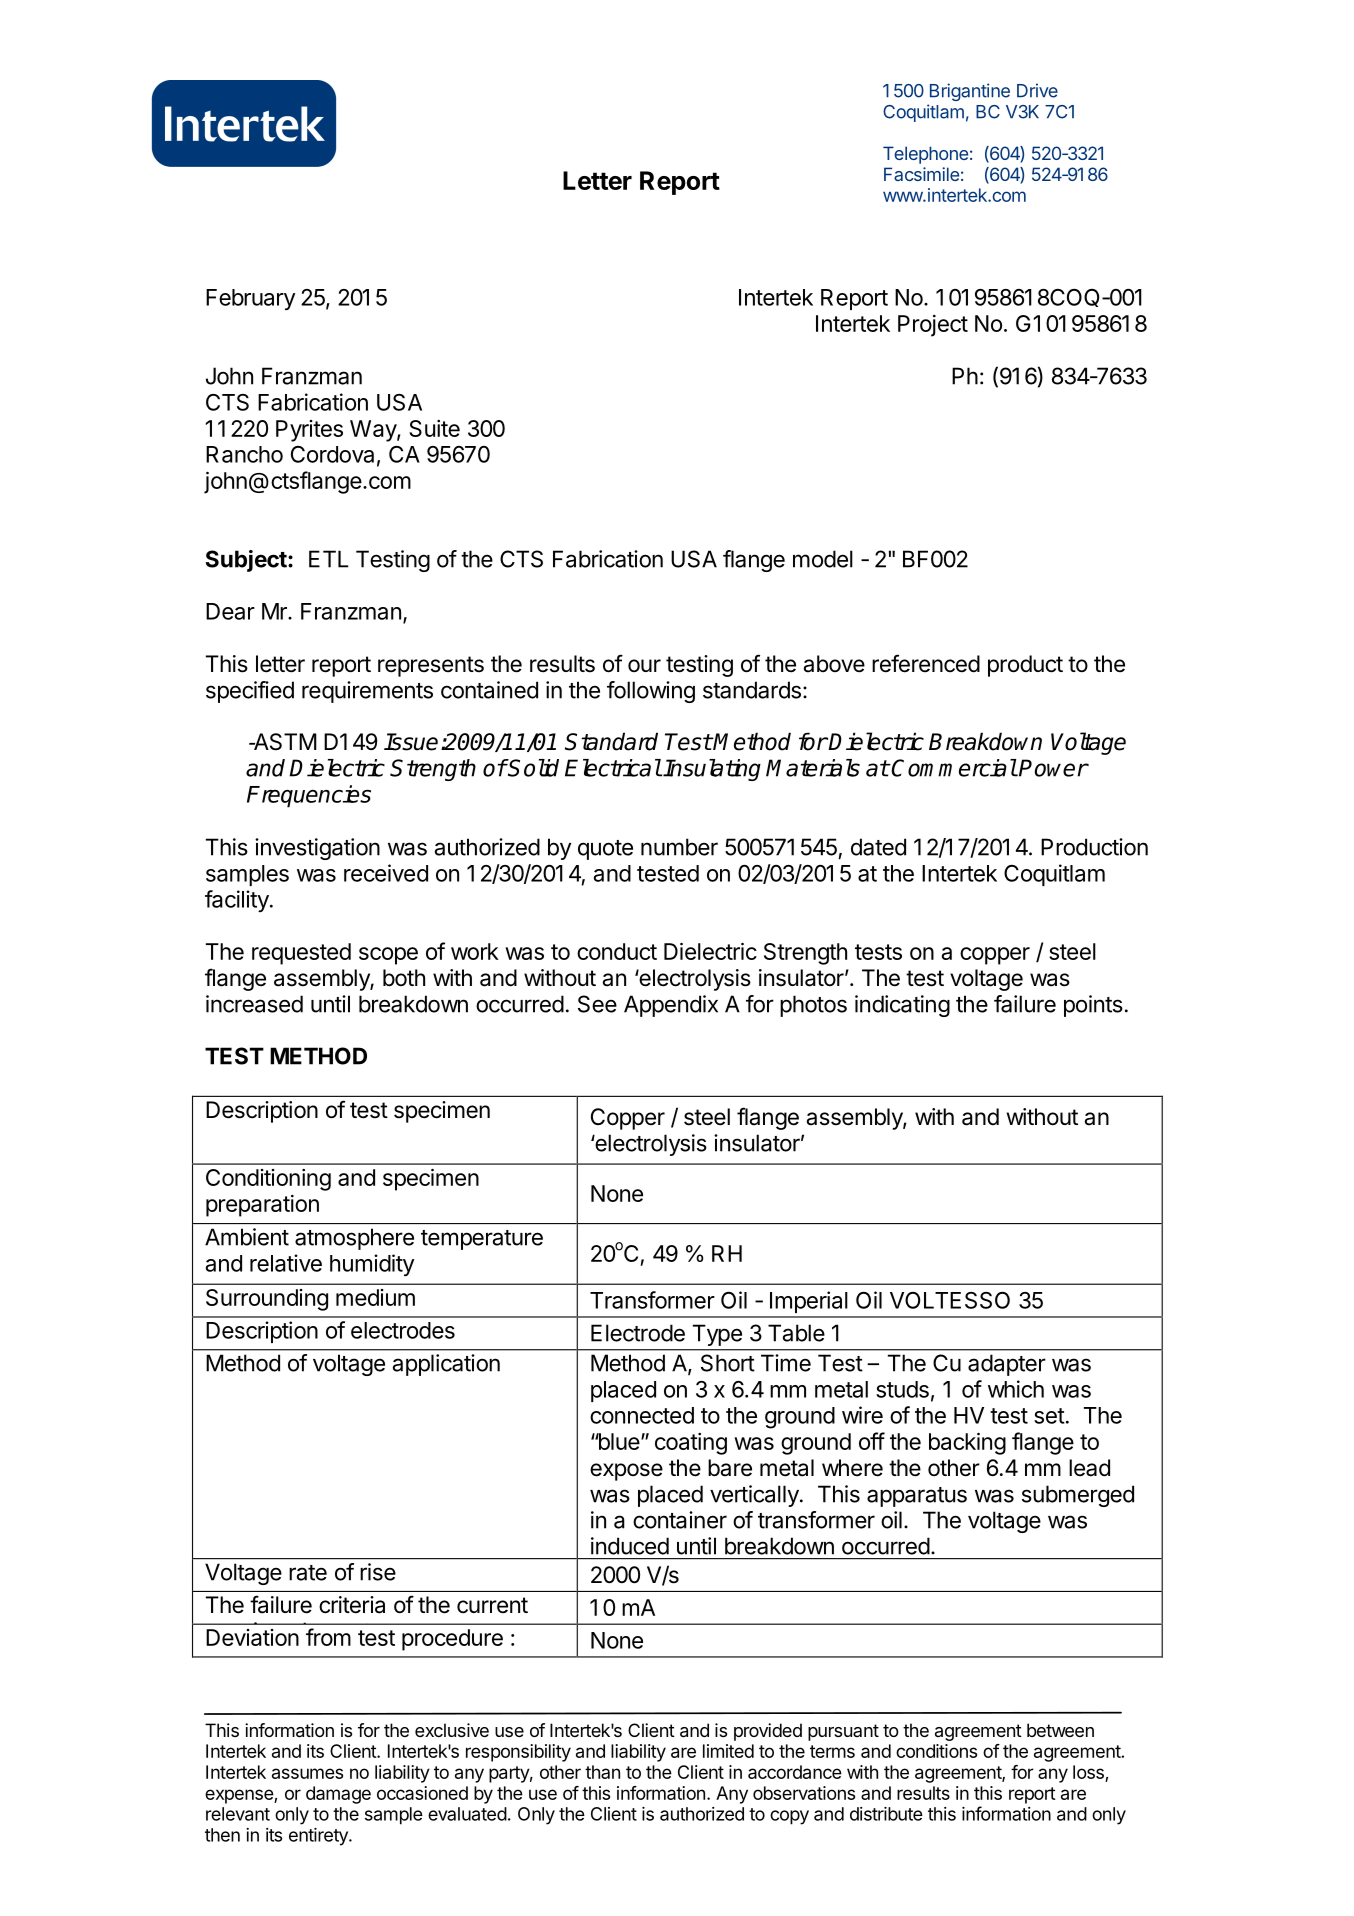 The height and width of the screenshot is (1916, 1354). I want to click on Conditioning, so click(268, 1180).
